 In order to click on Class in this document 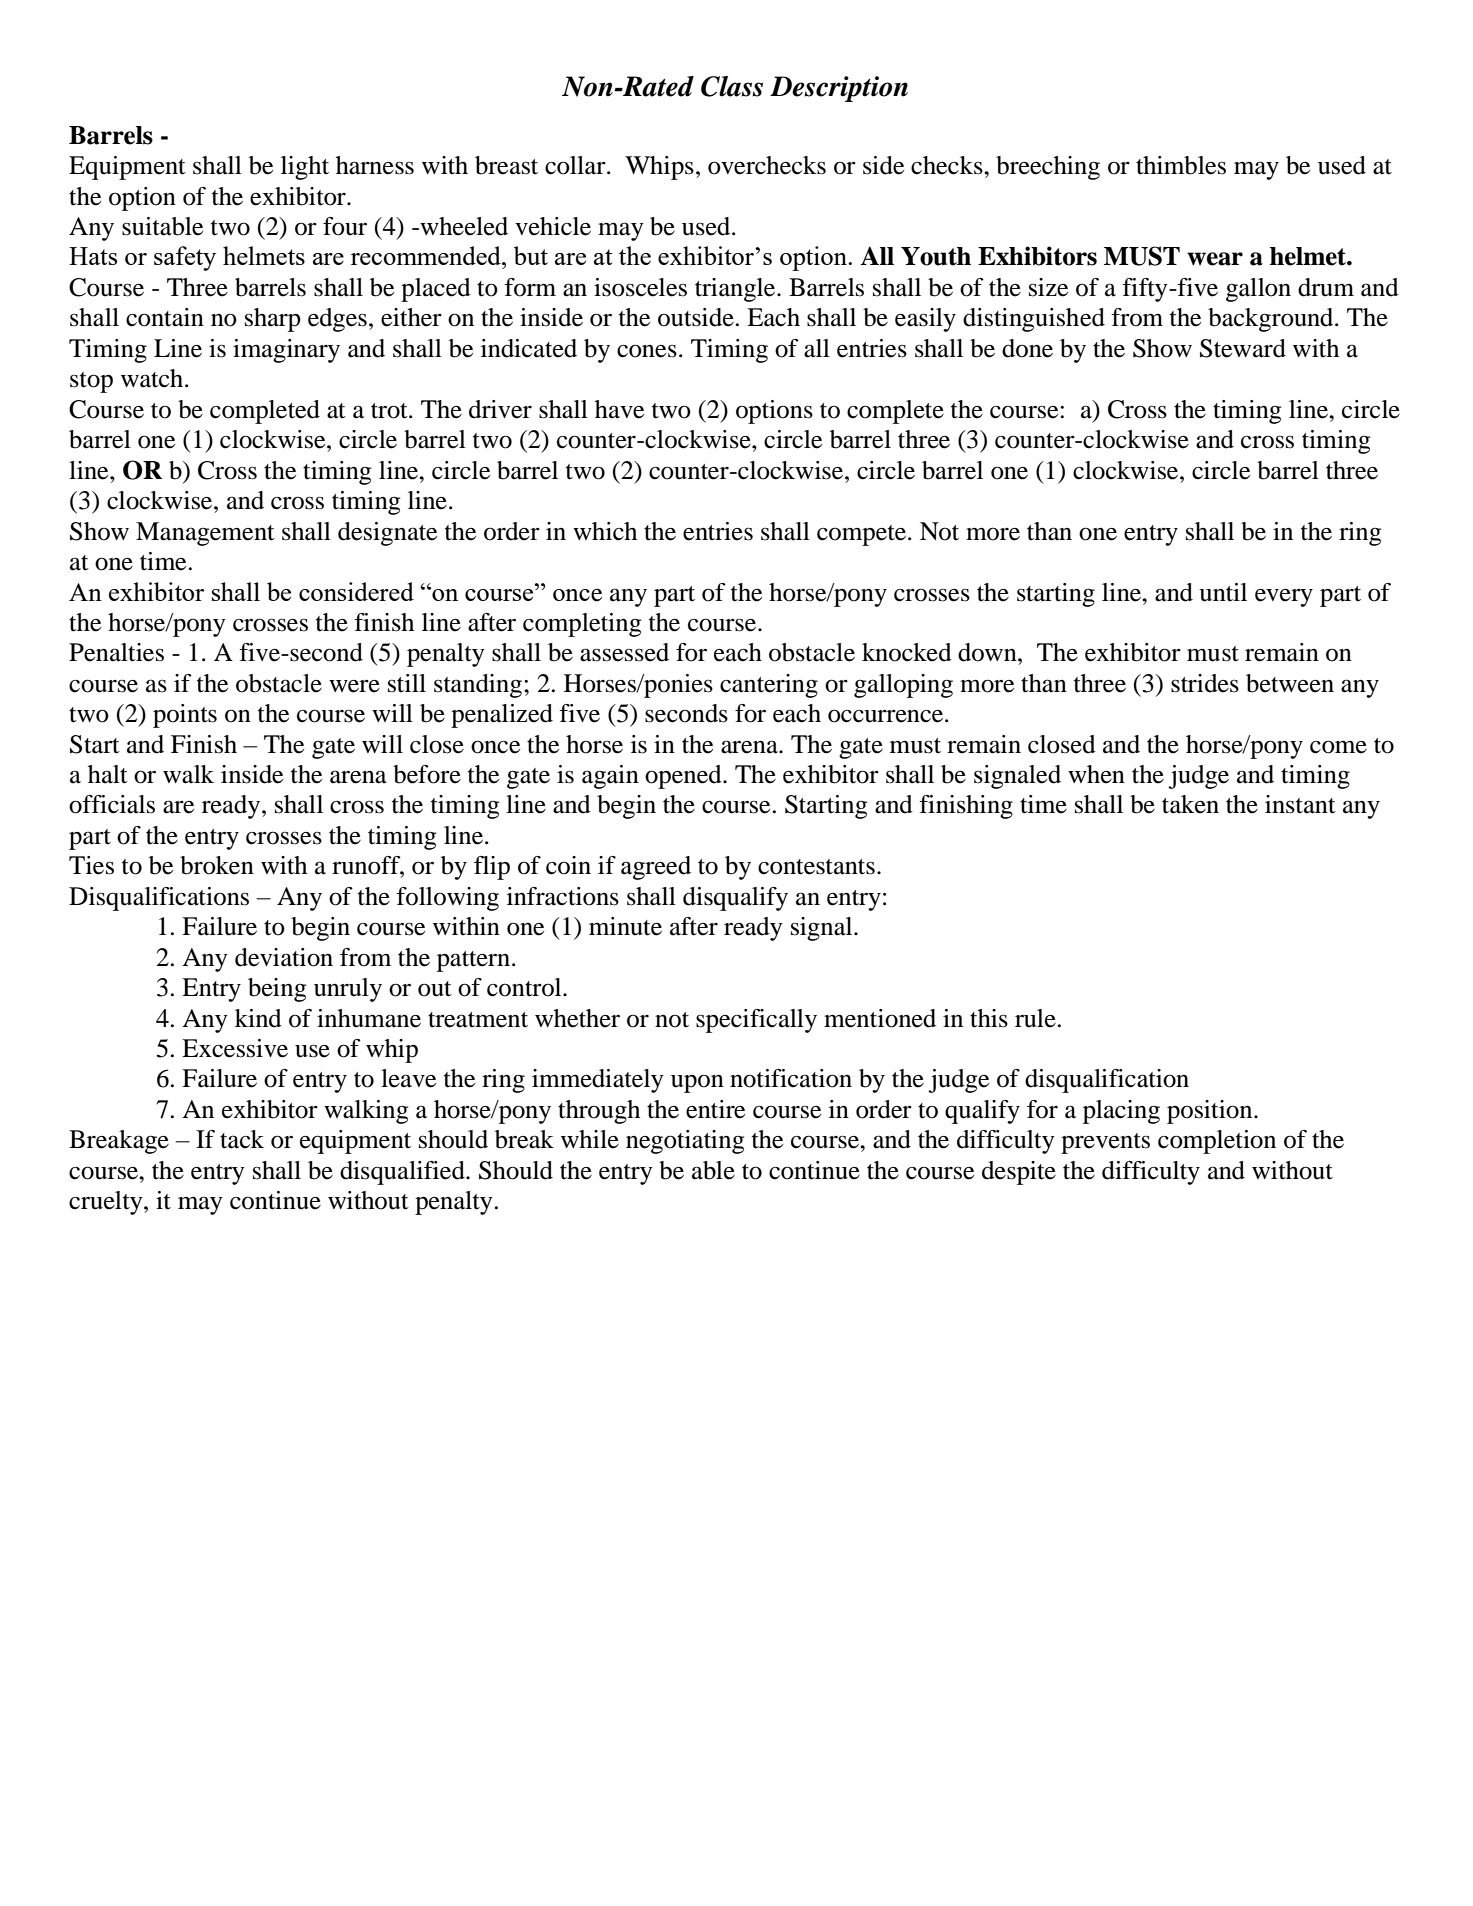, I will do `click(732, 86)`.
